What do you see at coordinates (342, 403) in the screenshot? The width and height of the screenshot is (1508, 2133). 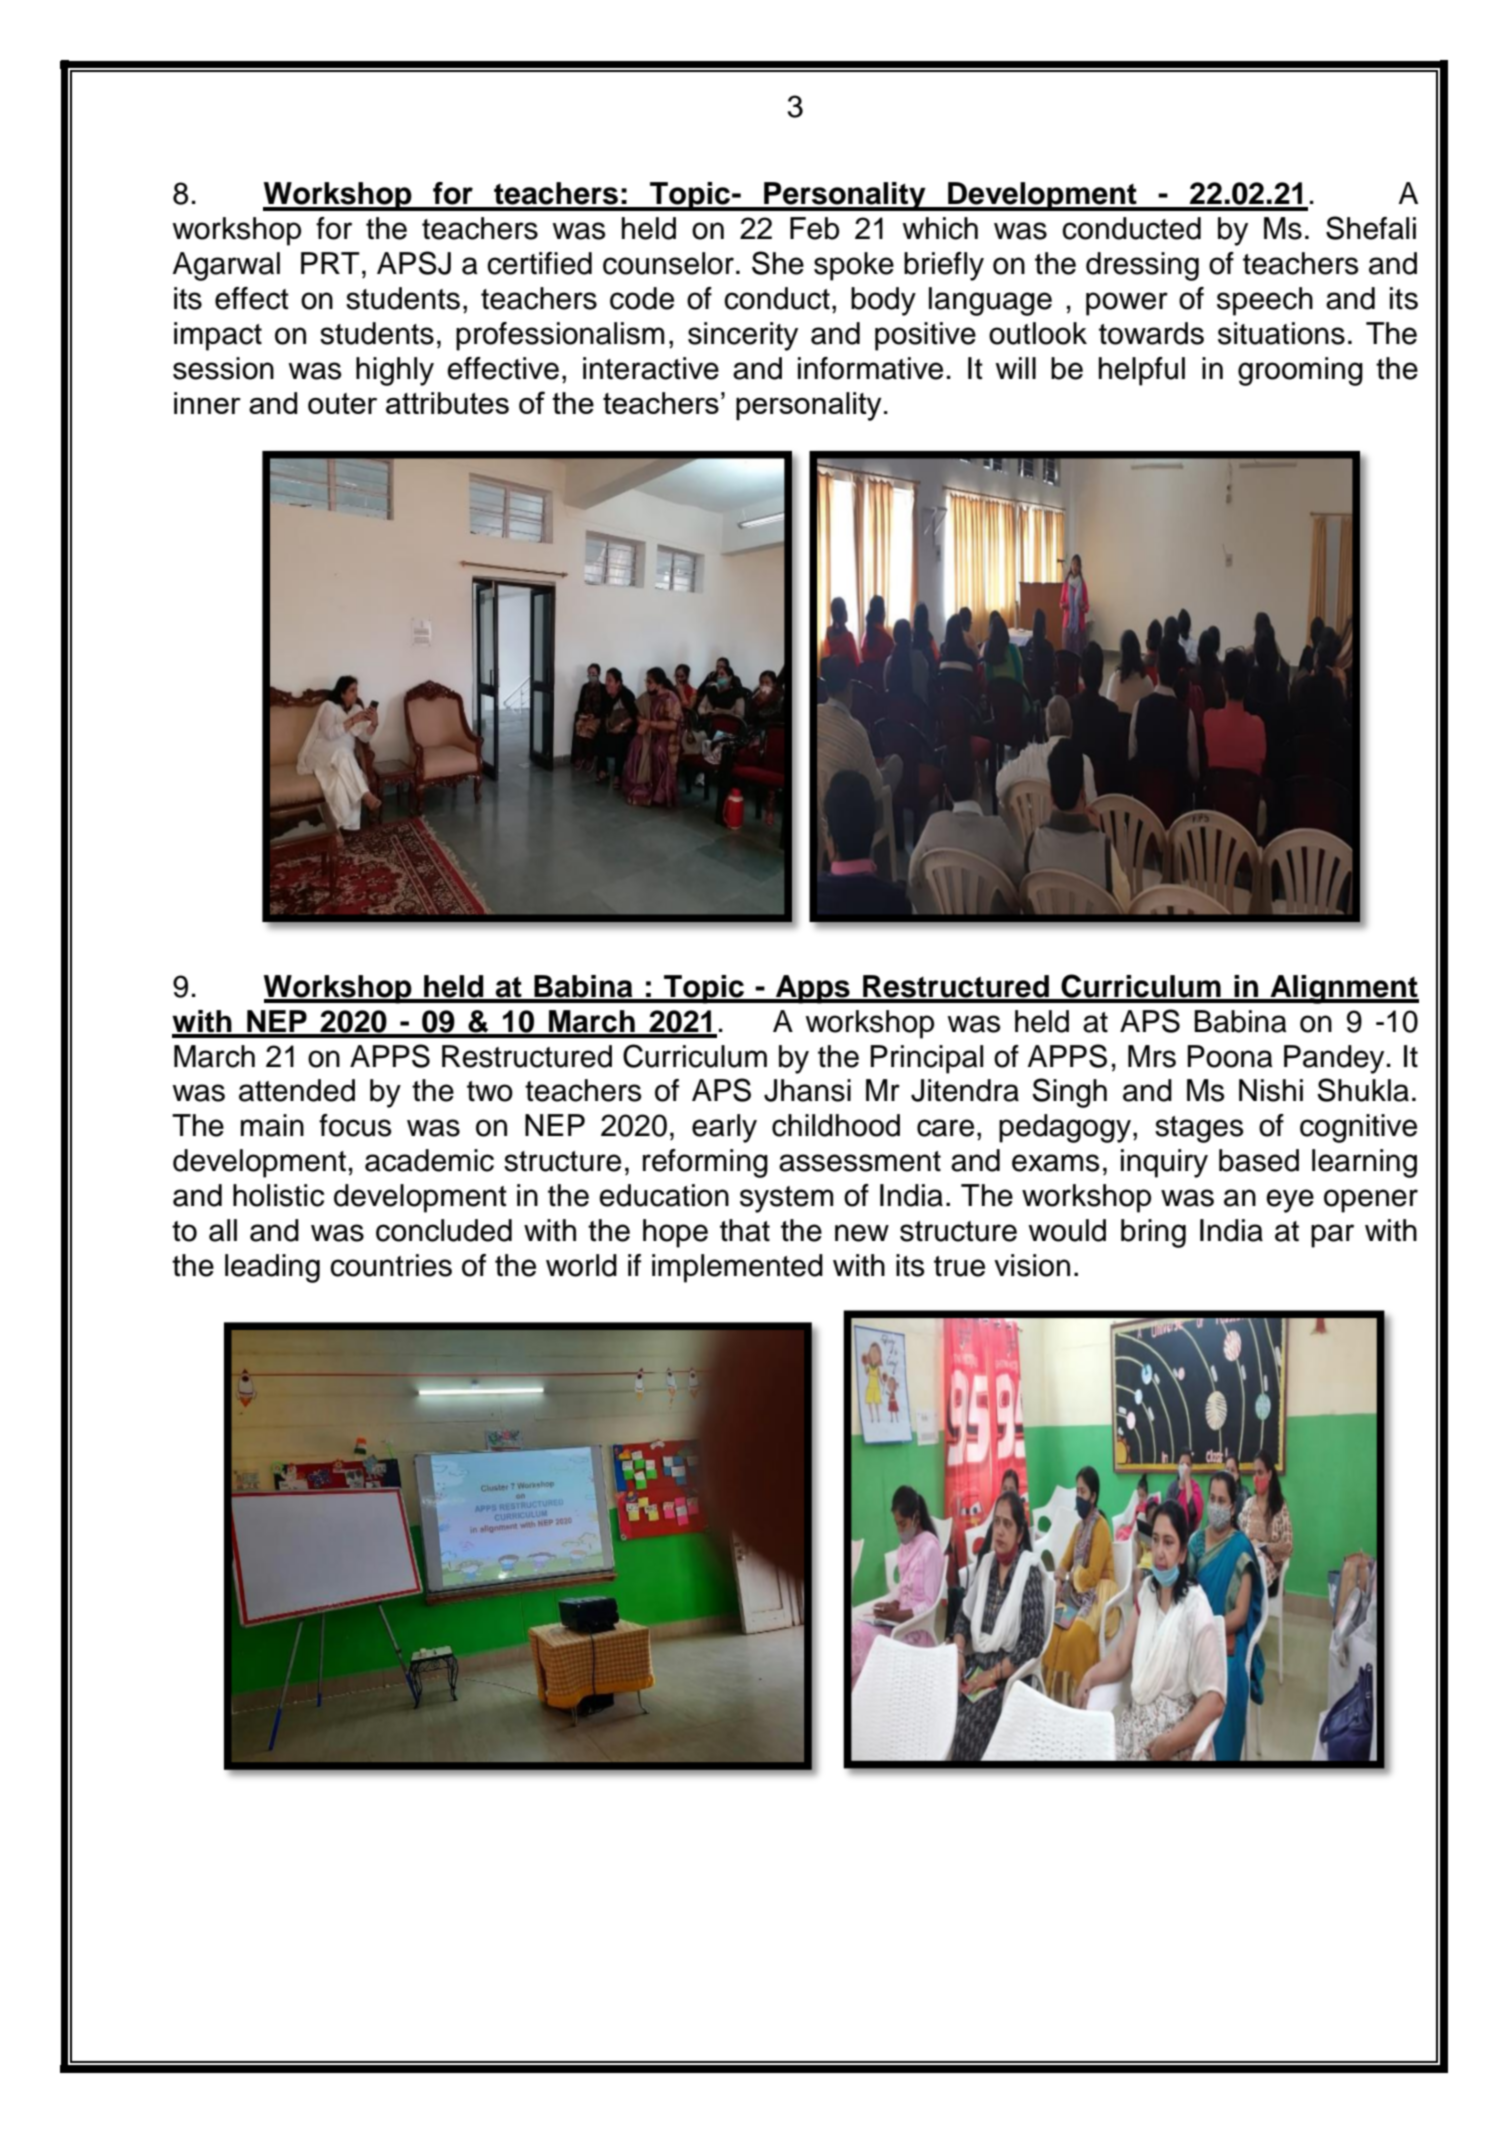 I see `outer` at bounding box center [342, 403].
